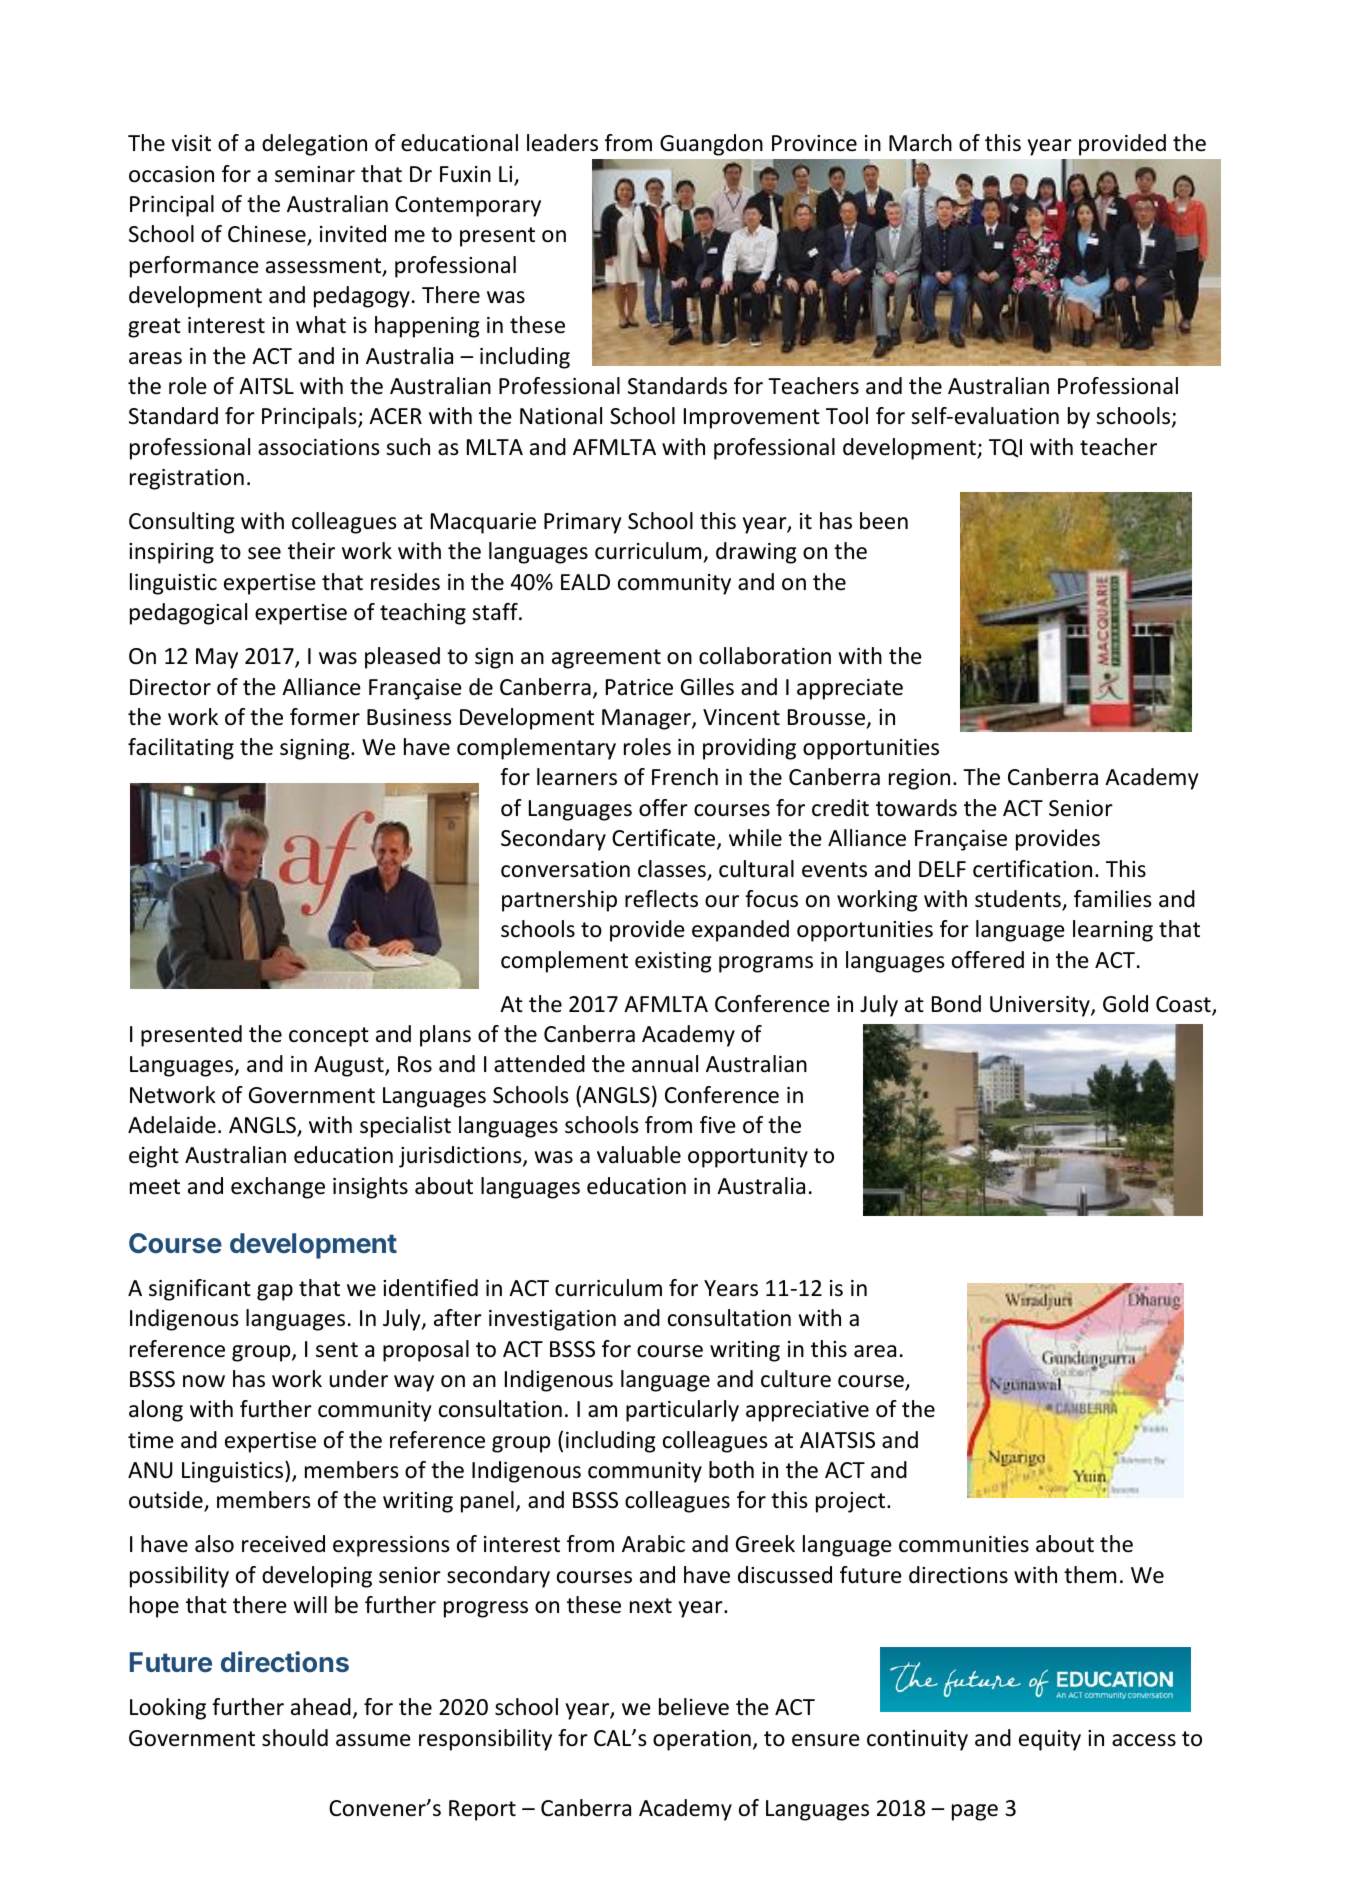  I want to click on valuable, so click(639, 1155).
